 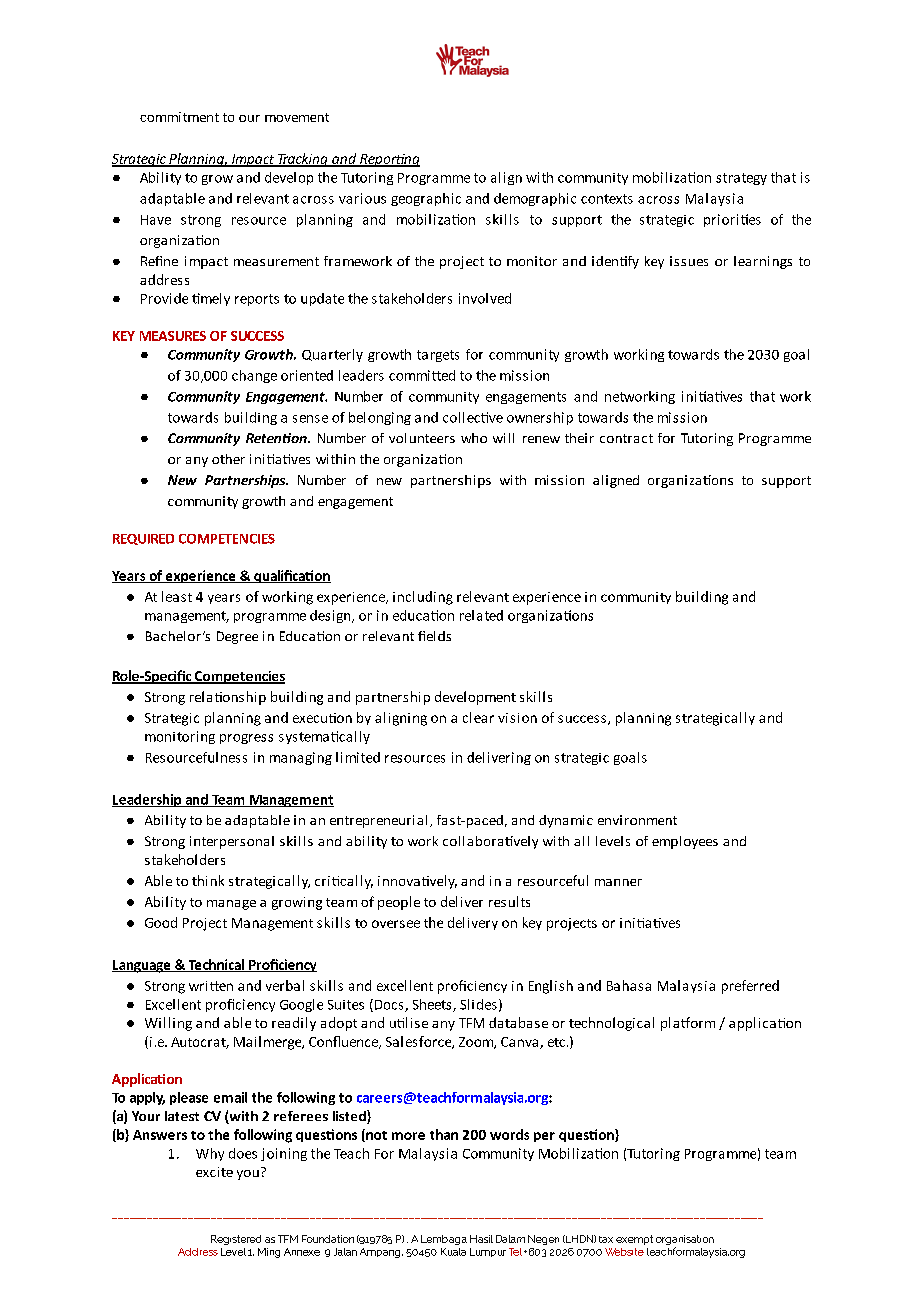 What do you see at coordinates (637, 820) in the document?
I see `environment` at bounding box center [637, 820].
